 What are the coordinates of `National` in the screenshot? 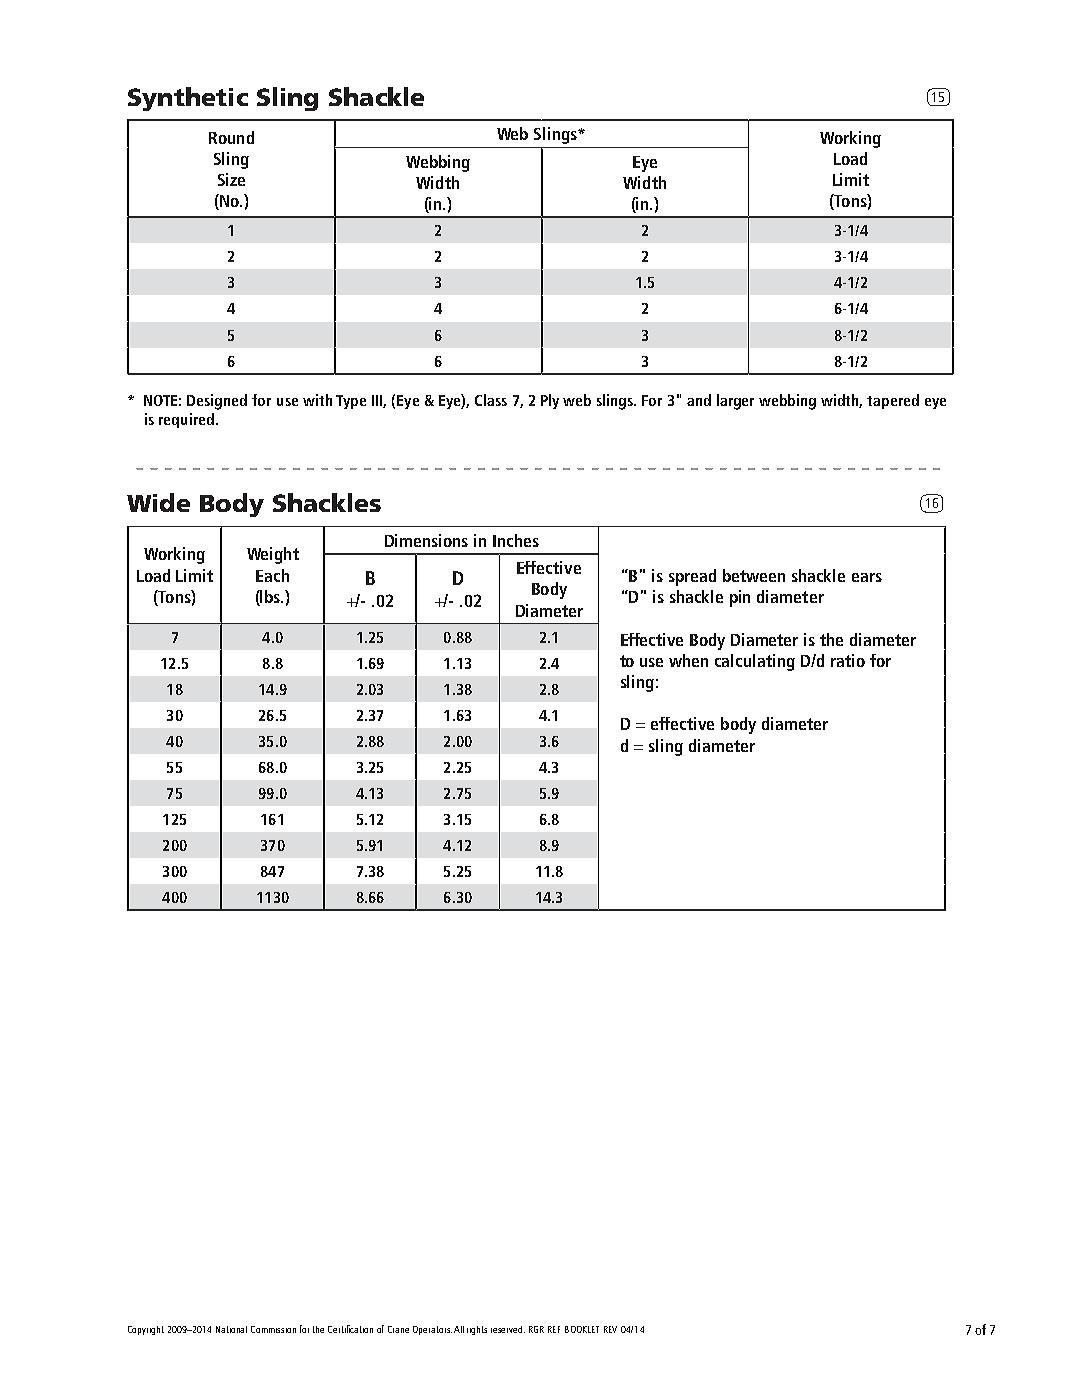 It's located at (231, 1329).
